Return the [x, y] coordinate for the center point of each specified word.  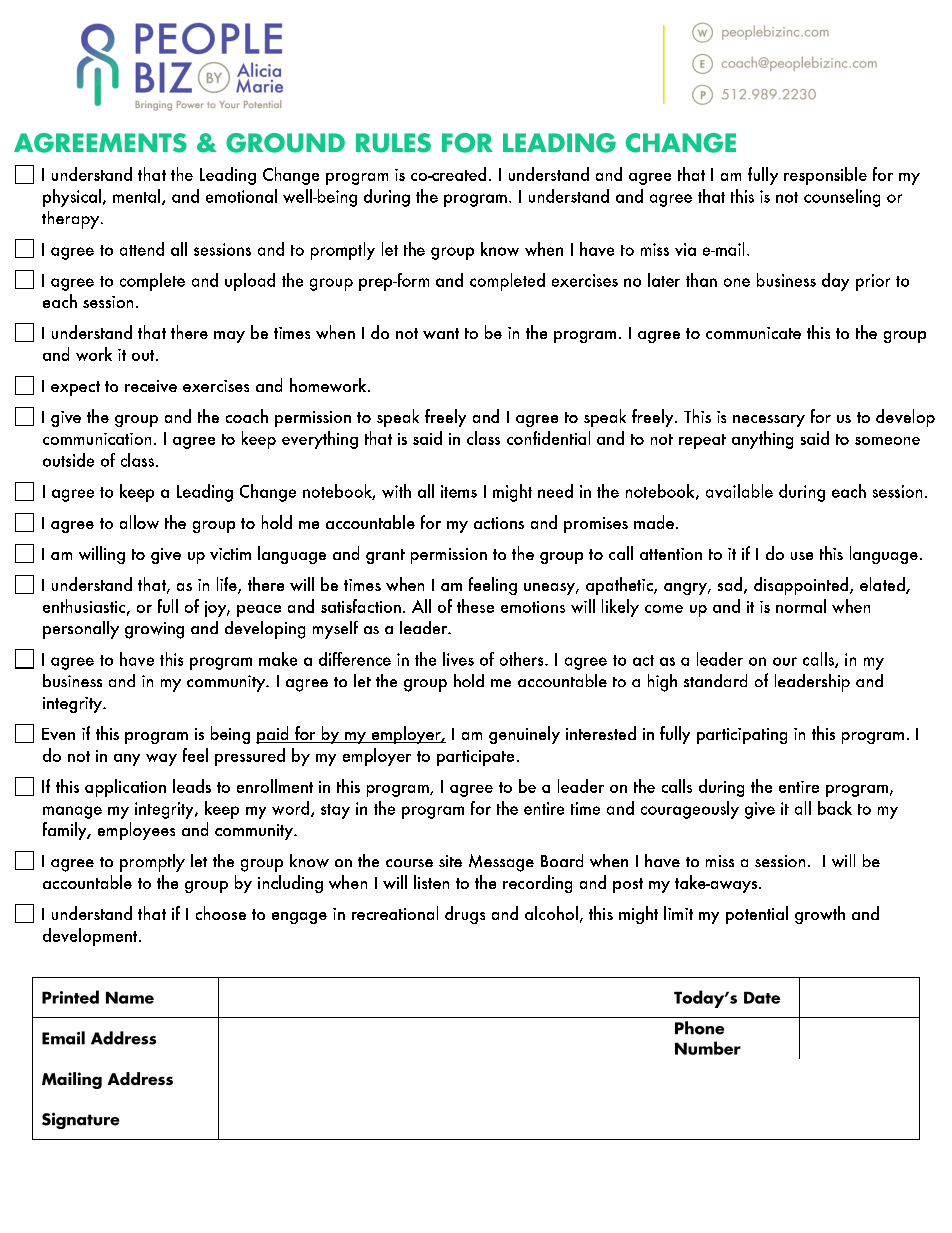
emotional [241, 196]
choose [221, 913]
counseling [842, 198]
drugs [465, 915]
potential [757, 915]
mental [138, 197]
